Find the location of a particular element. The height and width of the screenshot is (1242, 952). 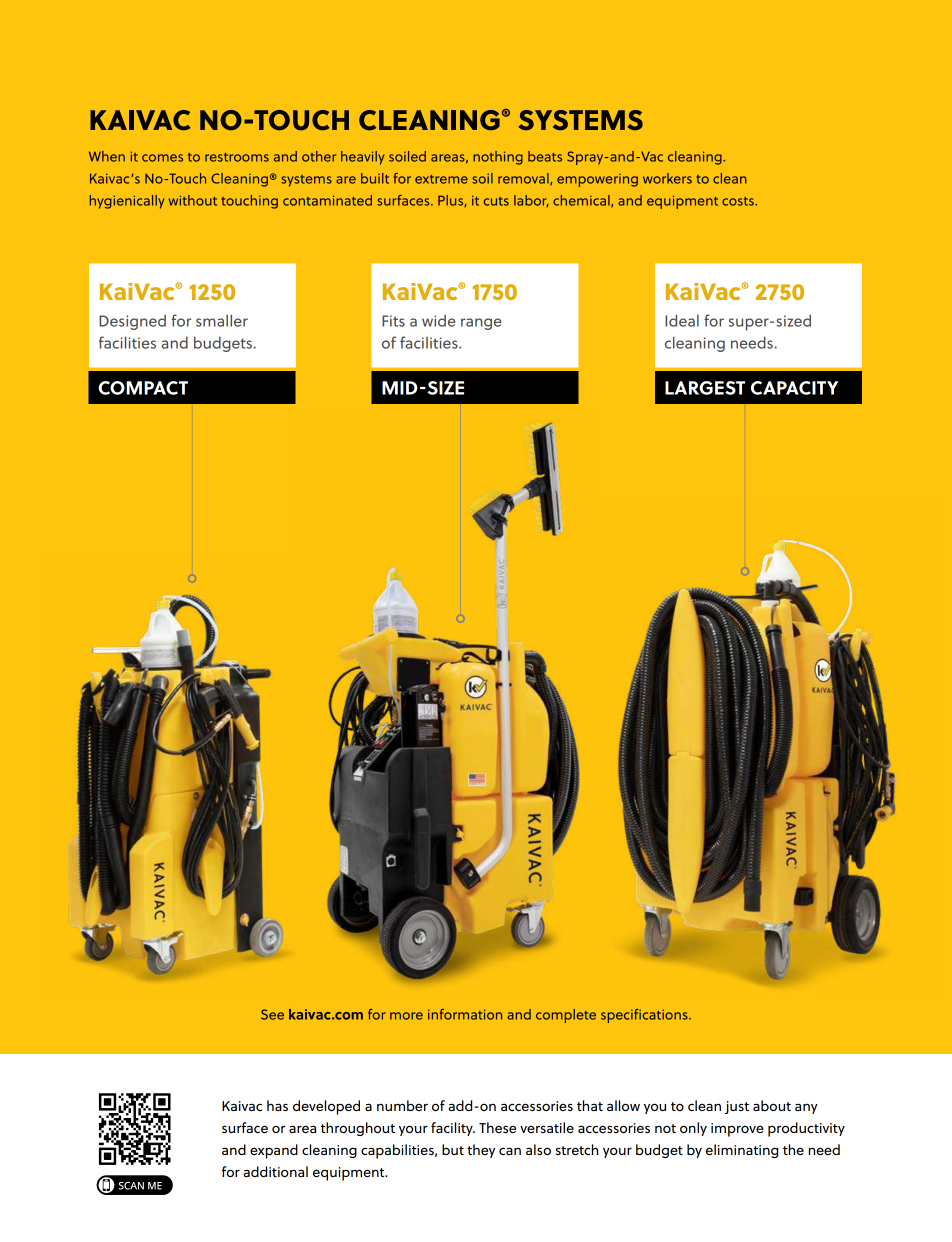

COMPACT is located at coordinates (143, 388).
